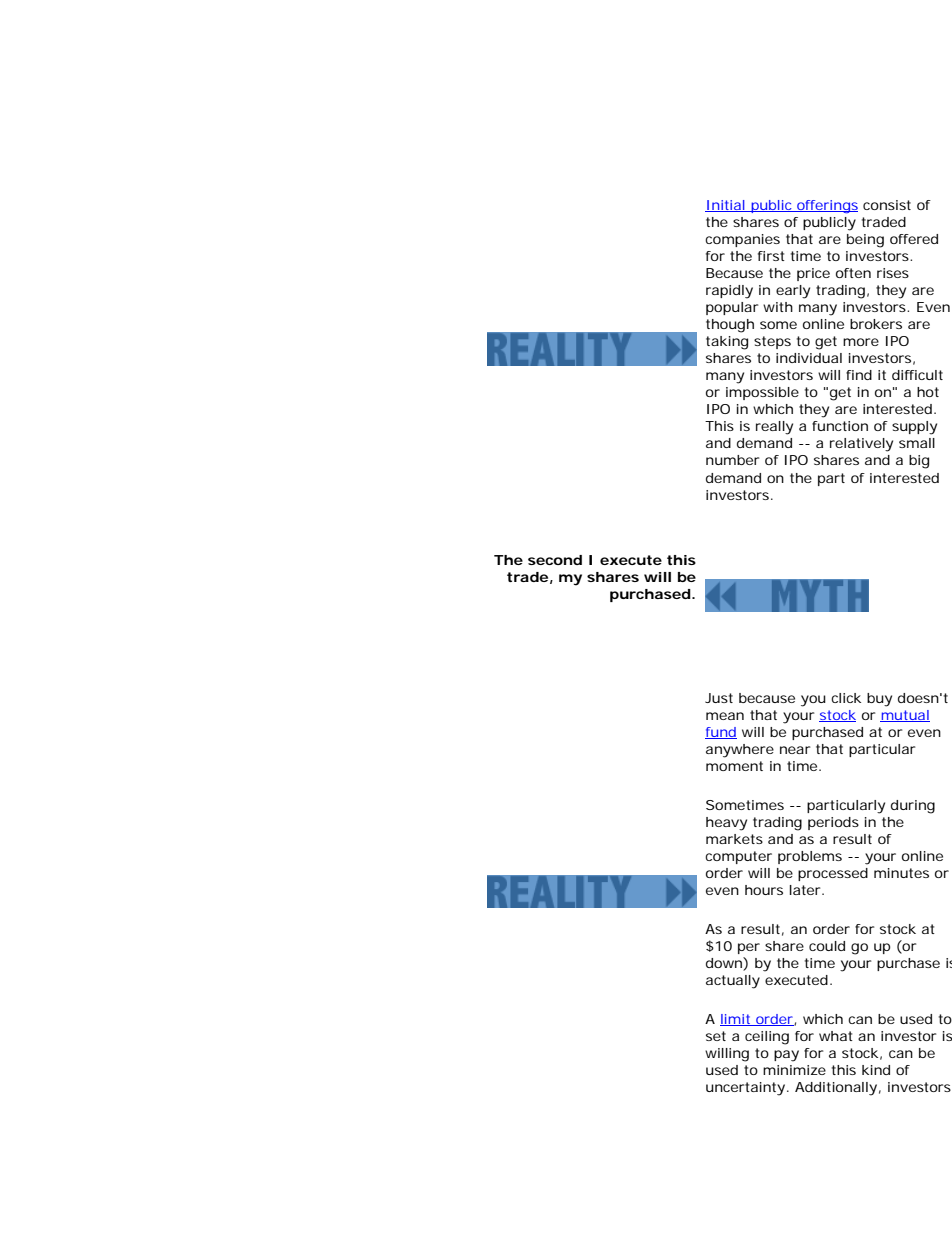 The width and height of the screenshot is (952, 1233). Describe the element at coordinates (745, 1089) in the screenshot. I see `uncertainty` at that location.
